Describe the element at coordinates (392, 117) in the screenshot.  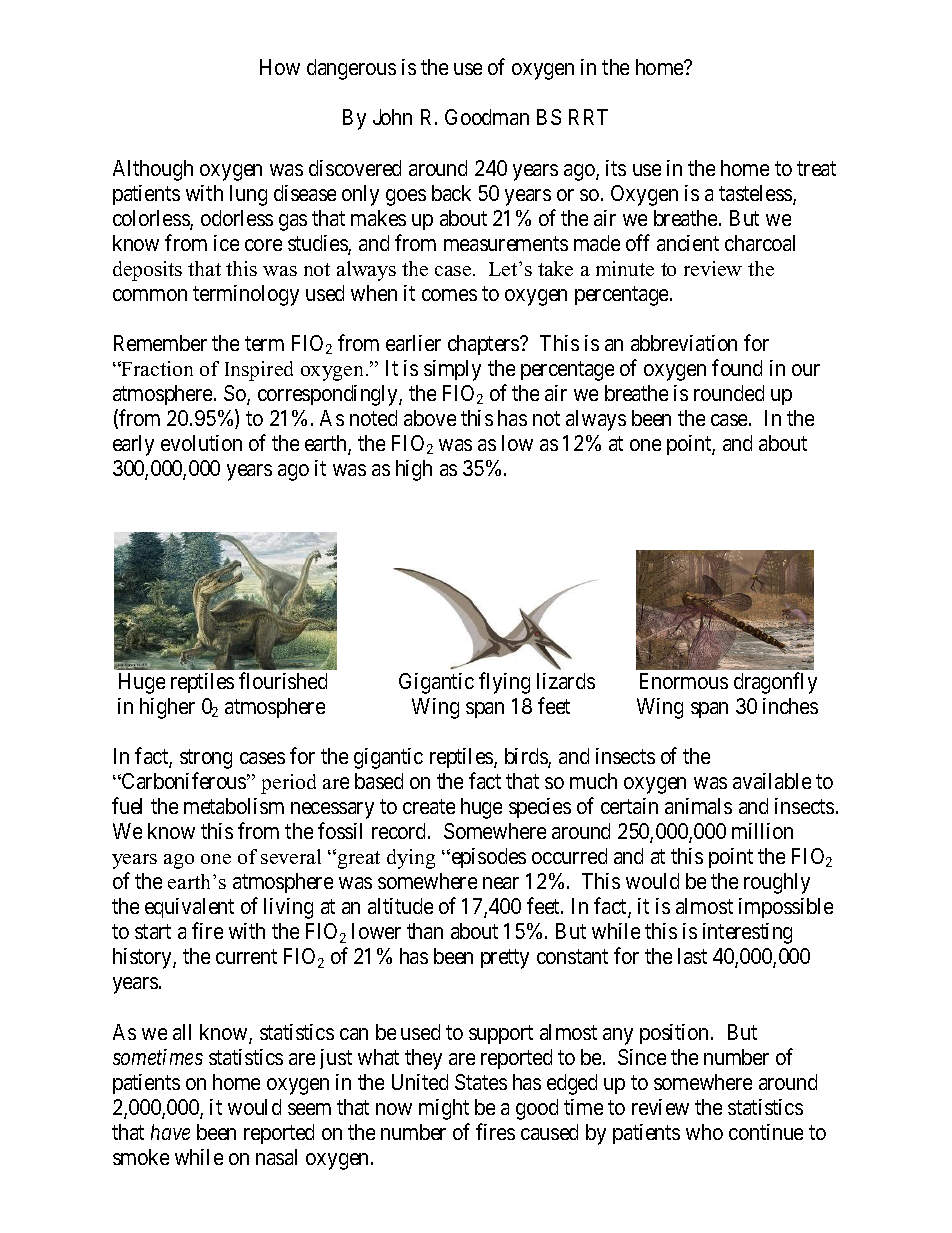
I see `John` at that location.
